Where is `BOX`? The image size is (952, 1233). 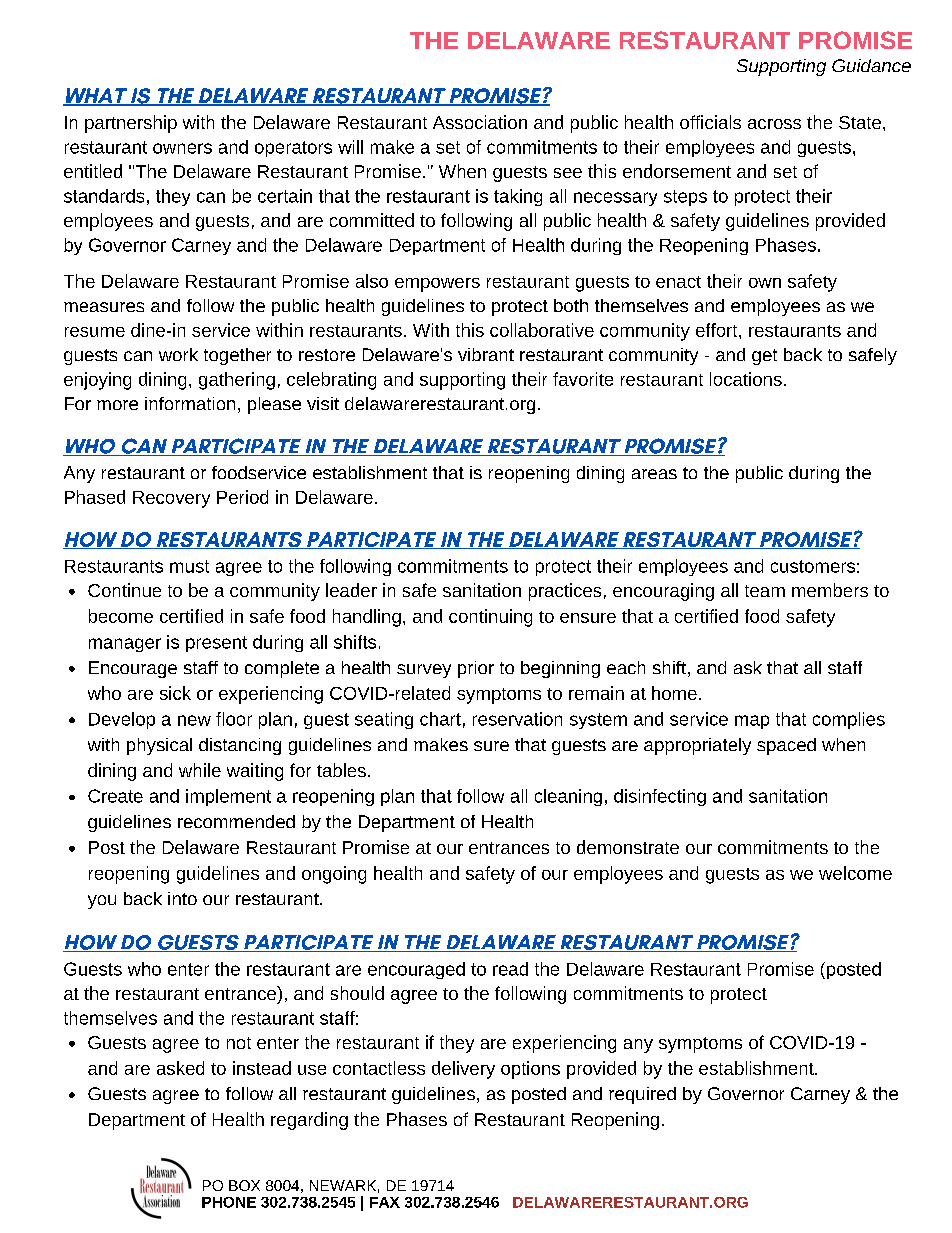 BOX is located at coordinates (244, 1185).
